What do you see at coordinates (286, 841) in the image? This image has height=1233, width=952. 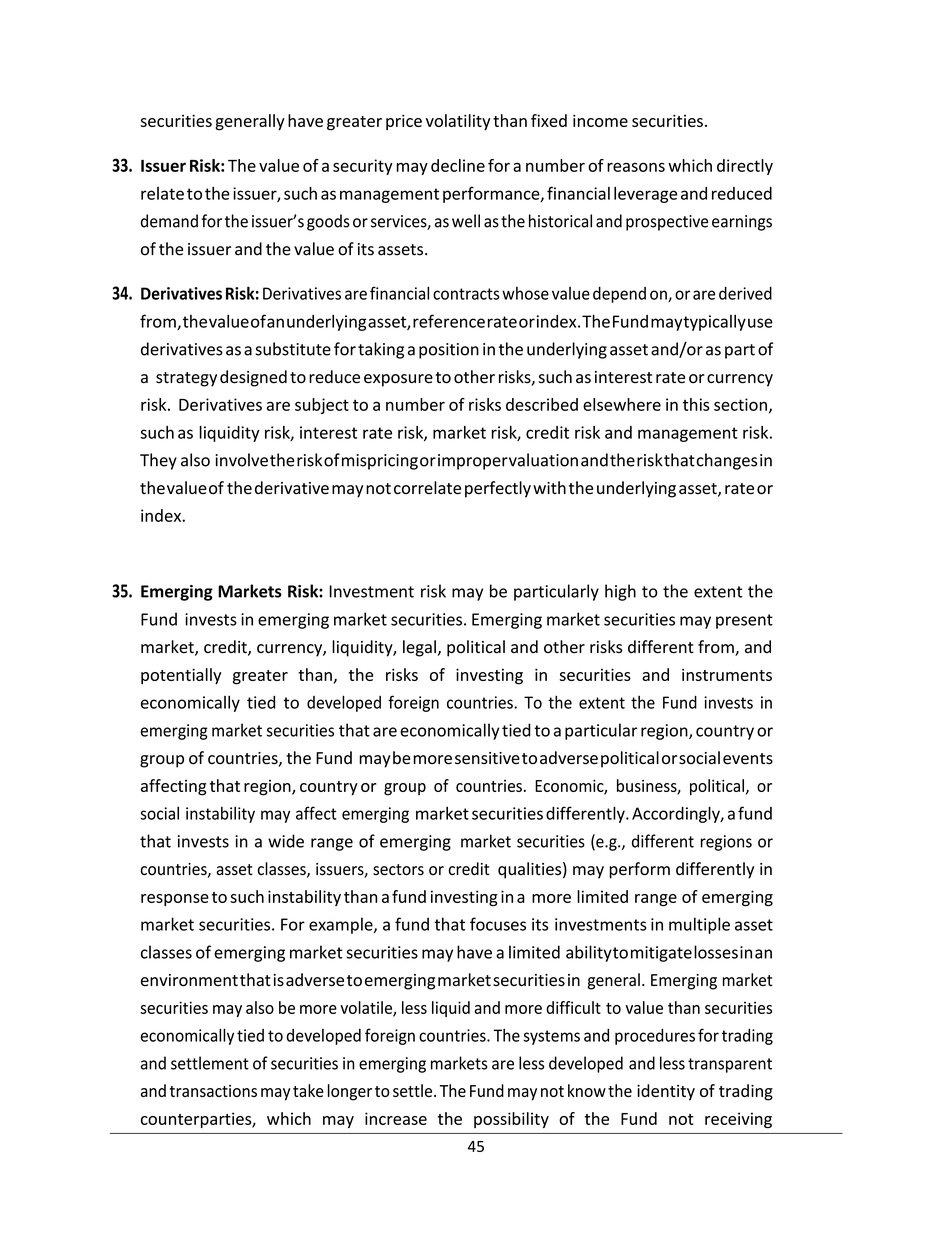 I see `wide` at bounding box center [286, 841].
